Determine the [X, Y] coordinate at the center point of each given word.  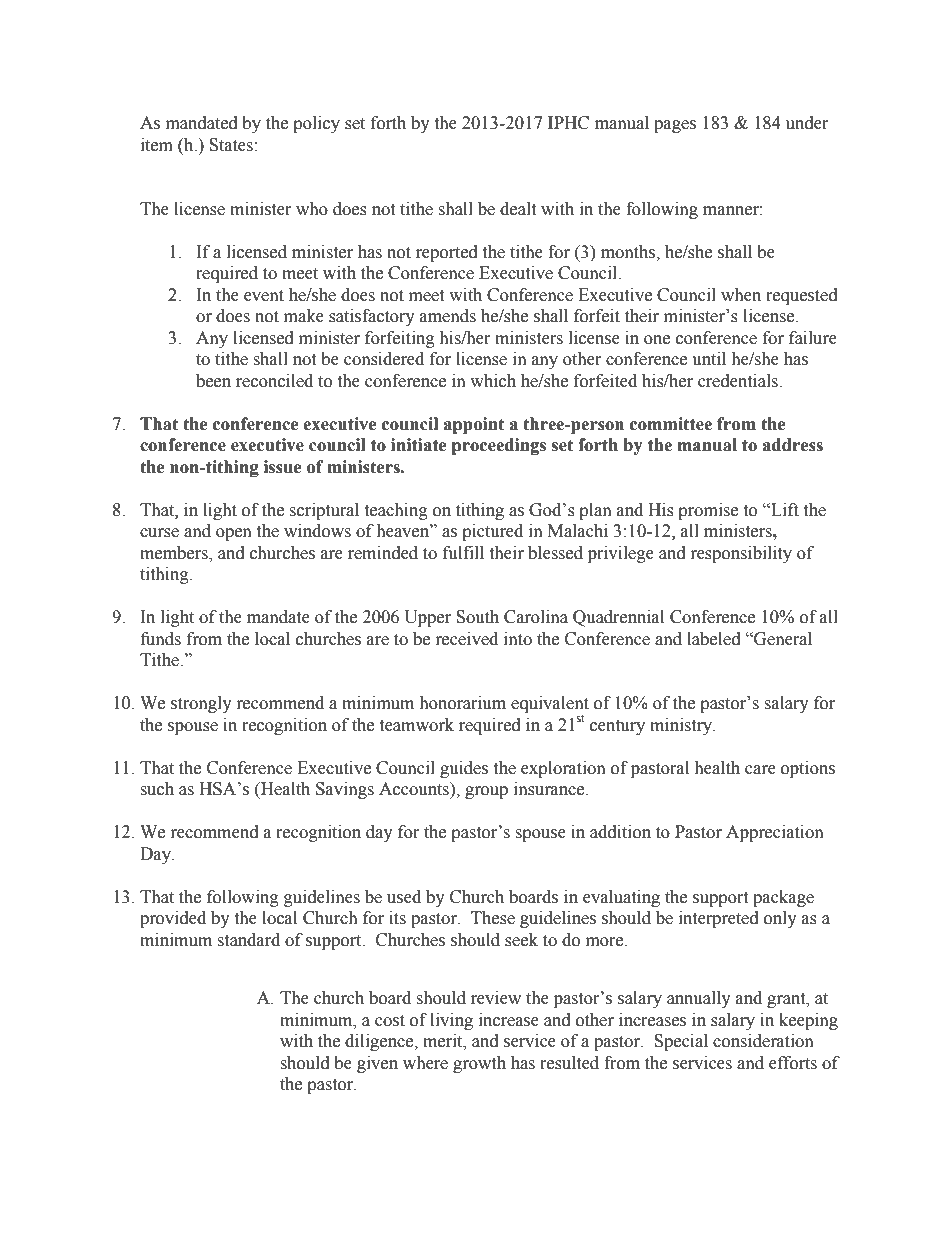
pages [675, 126]
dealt [518, 209]
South [477, 617]
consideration [763, 1041]
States [231, 145]
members [175, 554]
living [451, 1021]
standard [248, 940]
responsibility [741, 554]
